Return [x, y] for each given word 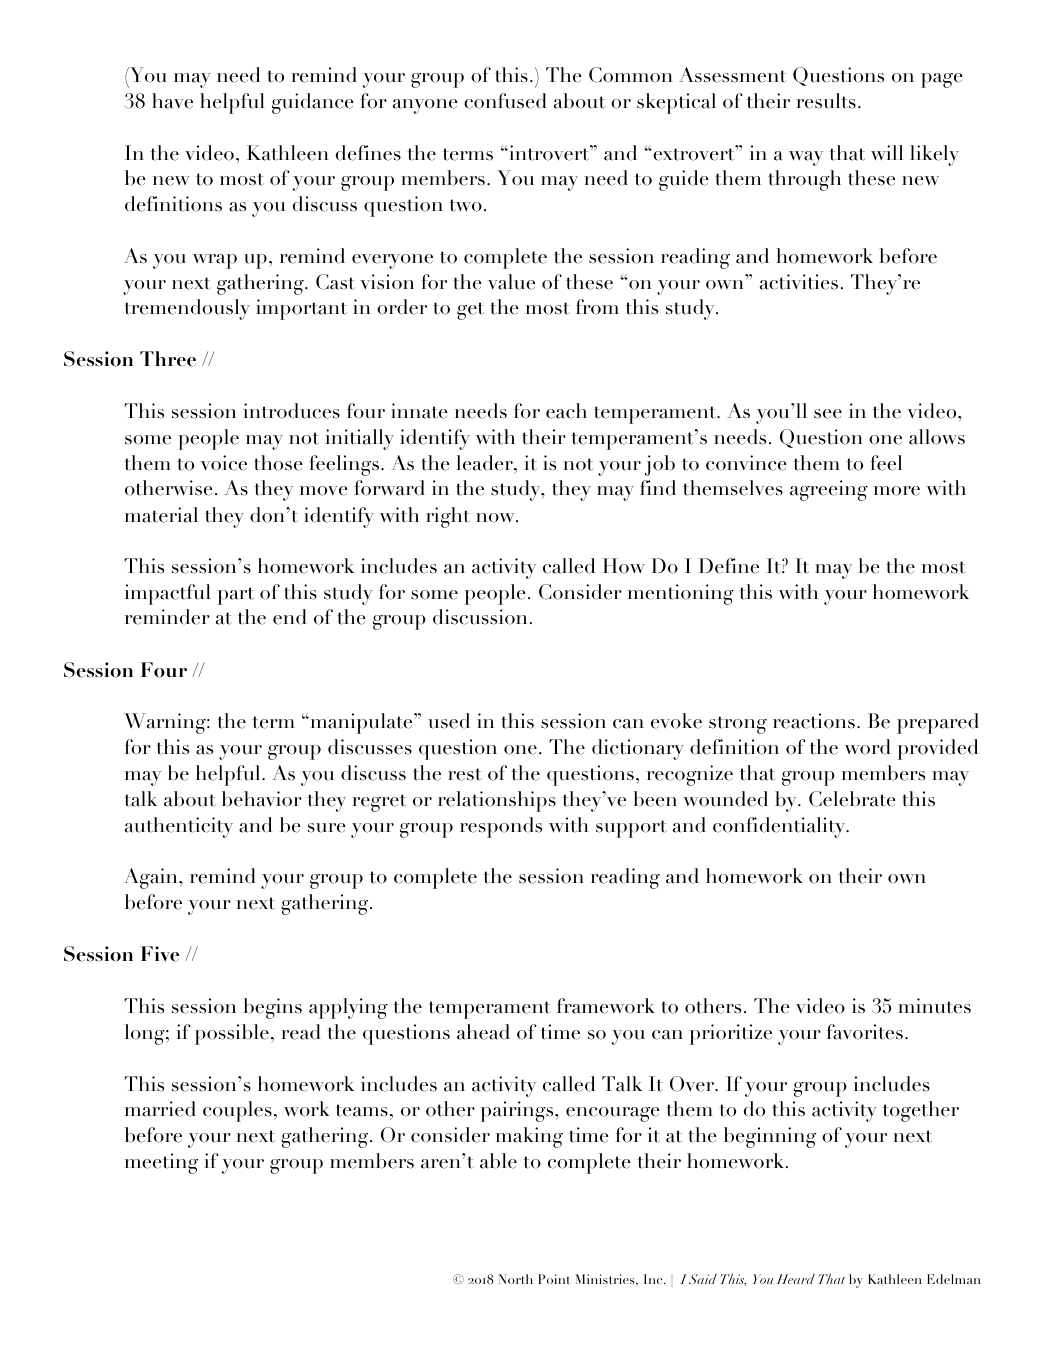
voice [224, 463]
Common [631, 75]
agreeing [829, 490]
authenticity [179, 827]
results [826, 101]
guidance [313, 103]
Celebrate [852, 799]
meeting [161, 1163]
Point [555, 1279]
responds [501, 827]
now [496, 518]
